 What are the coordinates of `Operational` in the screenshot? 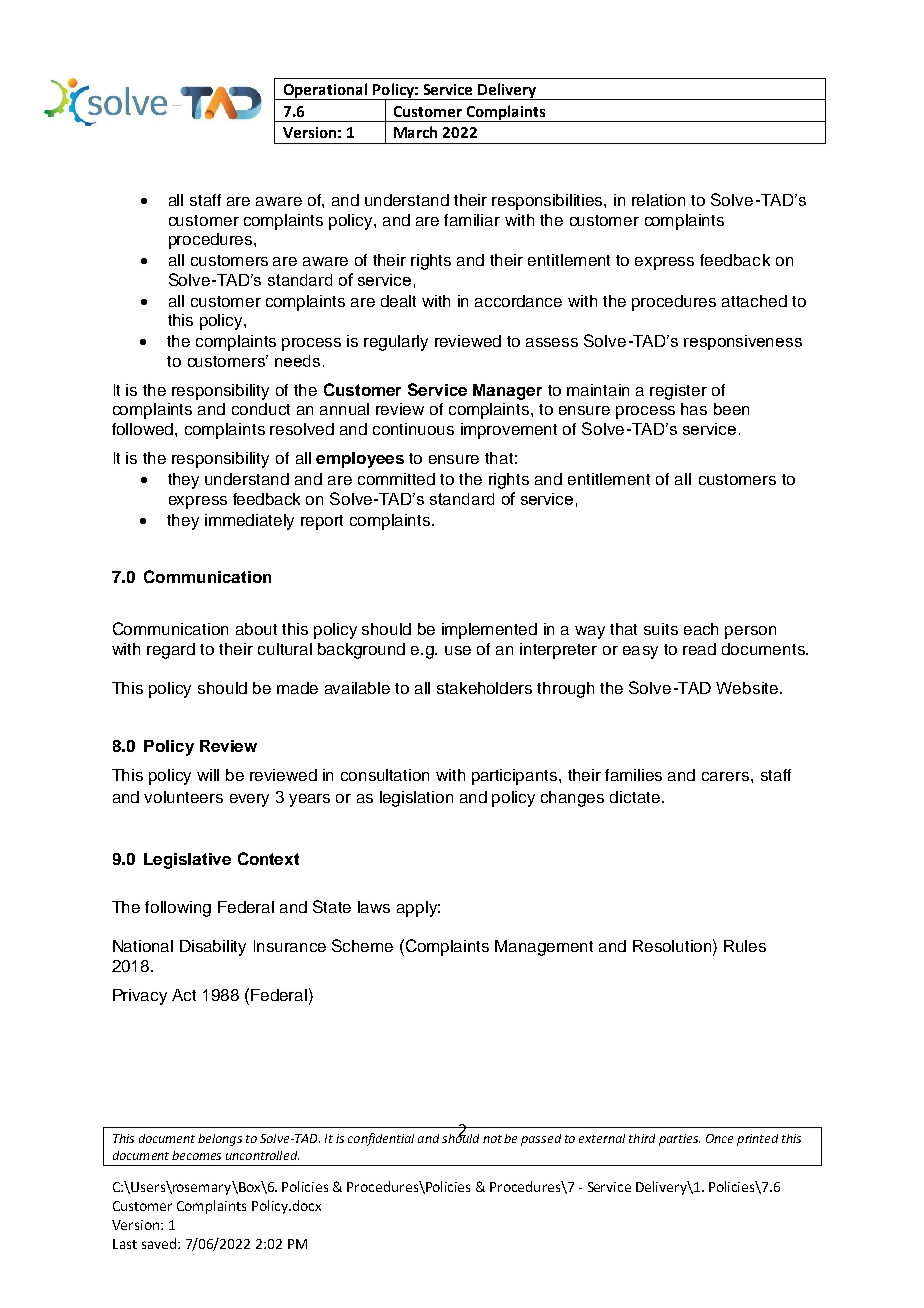 It's located at (326, 91).
